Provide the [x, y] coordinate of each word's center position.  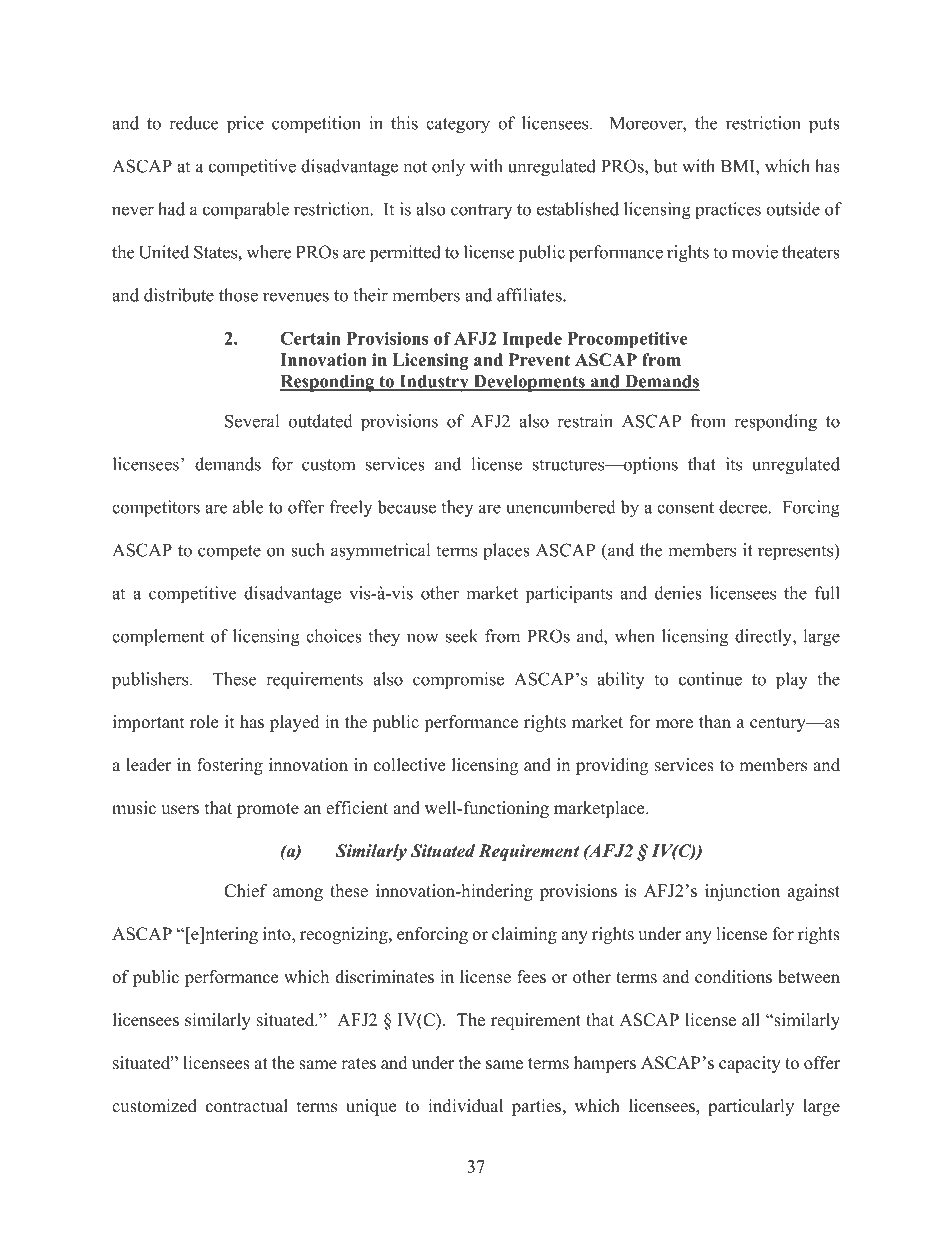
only [448, 168]
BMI [739, 166]
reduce [193, 123]
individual [465, 1106]
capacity [750, 1064]
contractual [247, 1106]
